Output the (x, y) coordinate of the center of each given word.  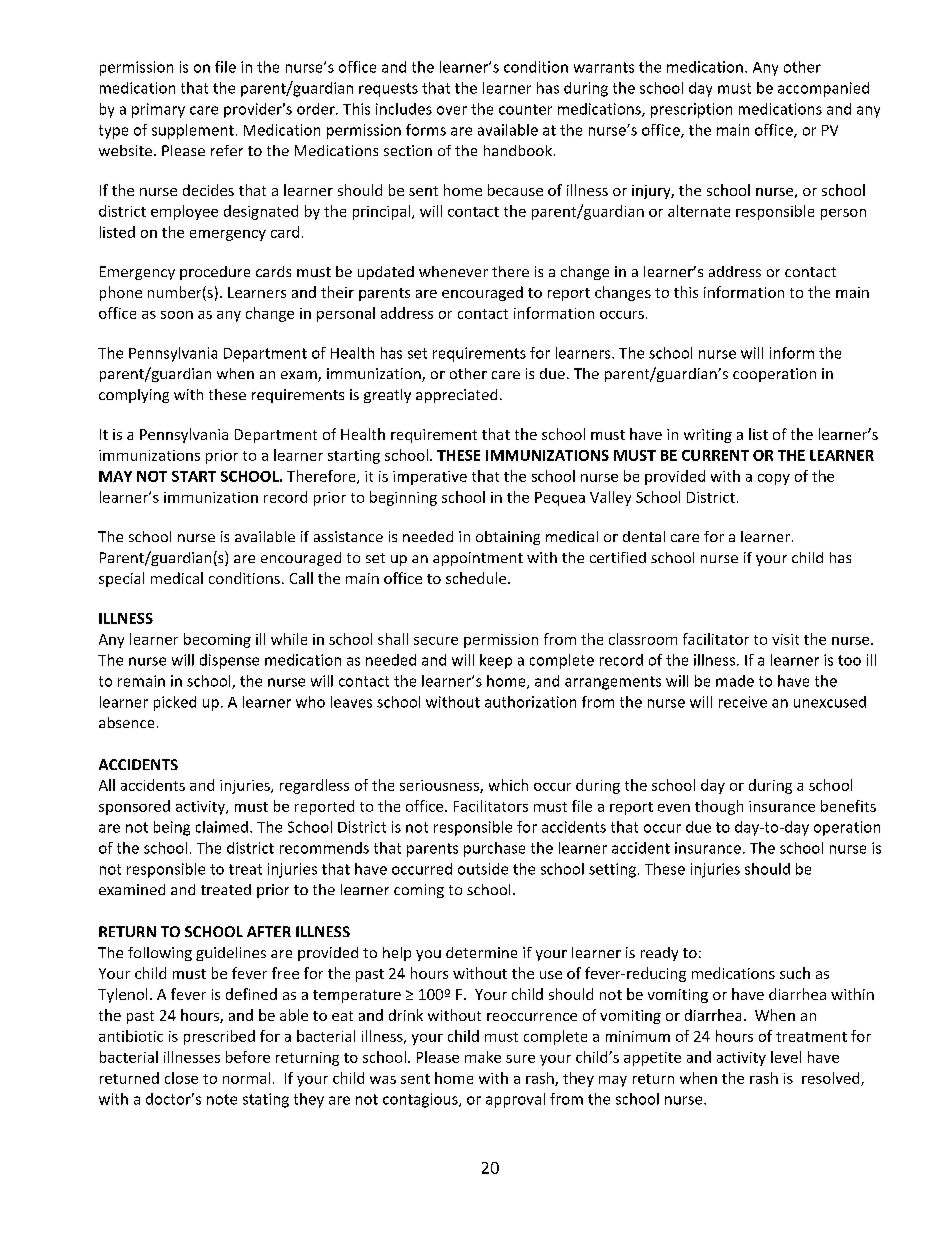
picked (175, 703)
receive (743, 702)
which (508, 785)
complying (134, 396)
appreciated (456, 396)
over (452, 110)
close (181, 1078)
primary (158, 110)
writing (708, 436)
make (483, 1057)
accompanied (823, 89)
